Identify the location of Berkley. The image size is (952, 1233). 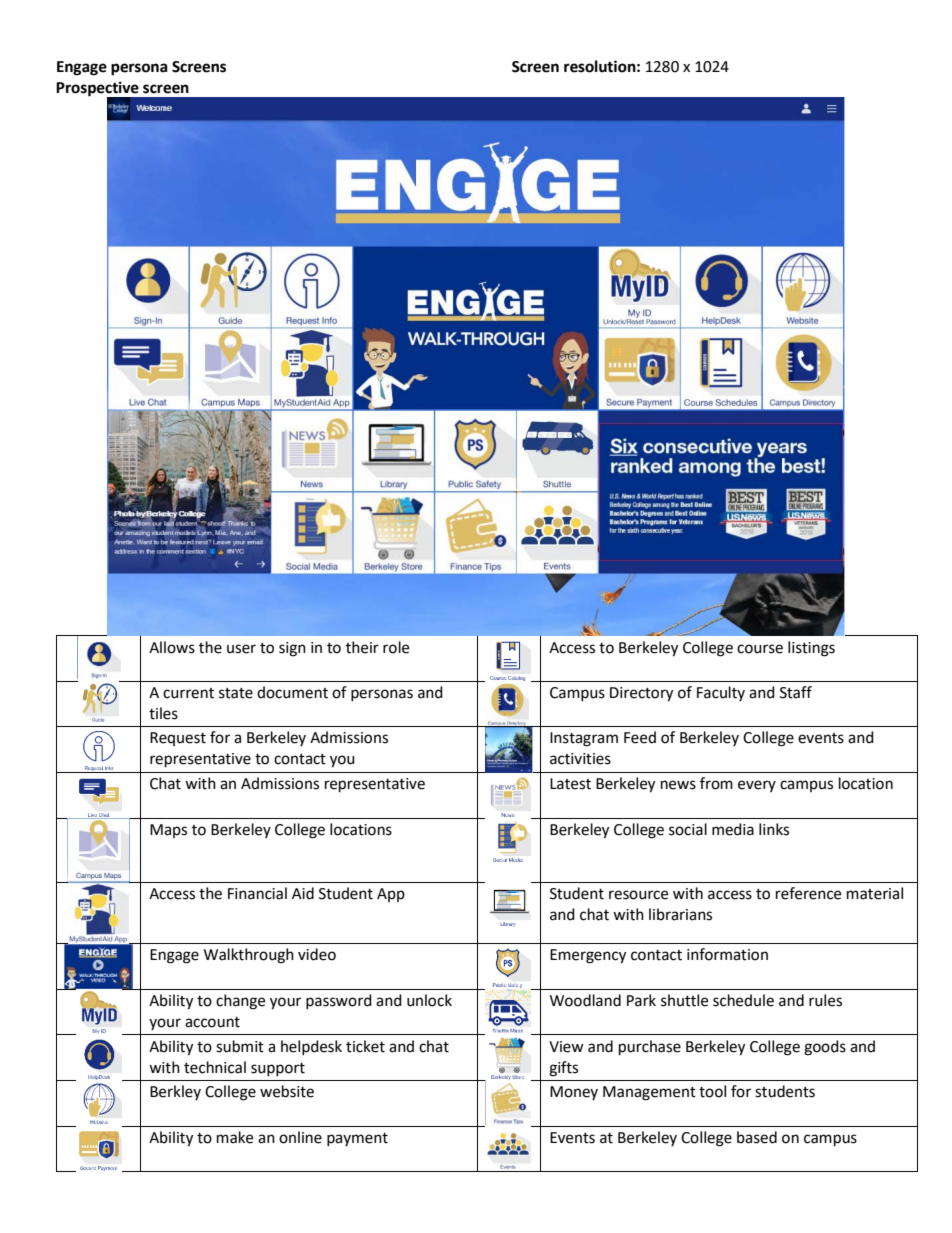
(175, 1092).
